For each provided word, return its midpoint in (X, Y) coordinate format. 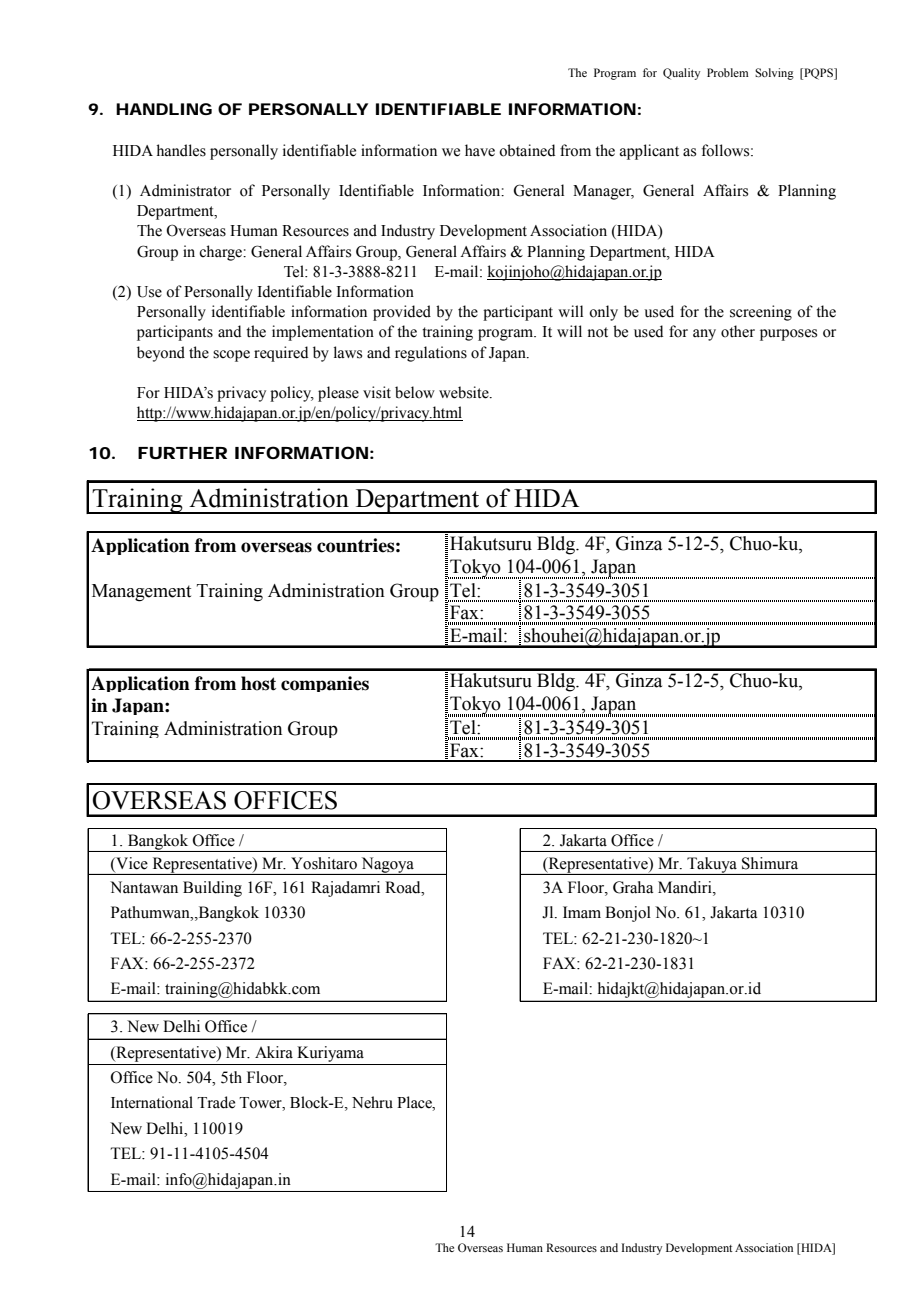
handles (181, 150)
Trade (216, 1102)
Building (212, 889)
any (704, 335)
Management (141, 593)
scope (231, 356)
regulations (431, 354)
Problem (728, 72)
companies (325, 684)
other (738, 331)
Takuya (712, 866)
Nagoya (387, 866)
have (480, 150)
